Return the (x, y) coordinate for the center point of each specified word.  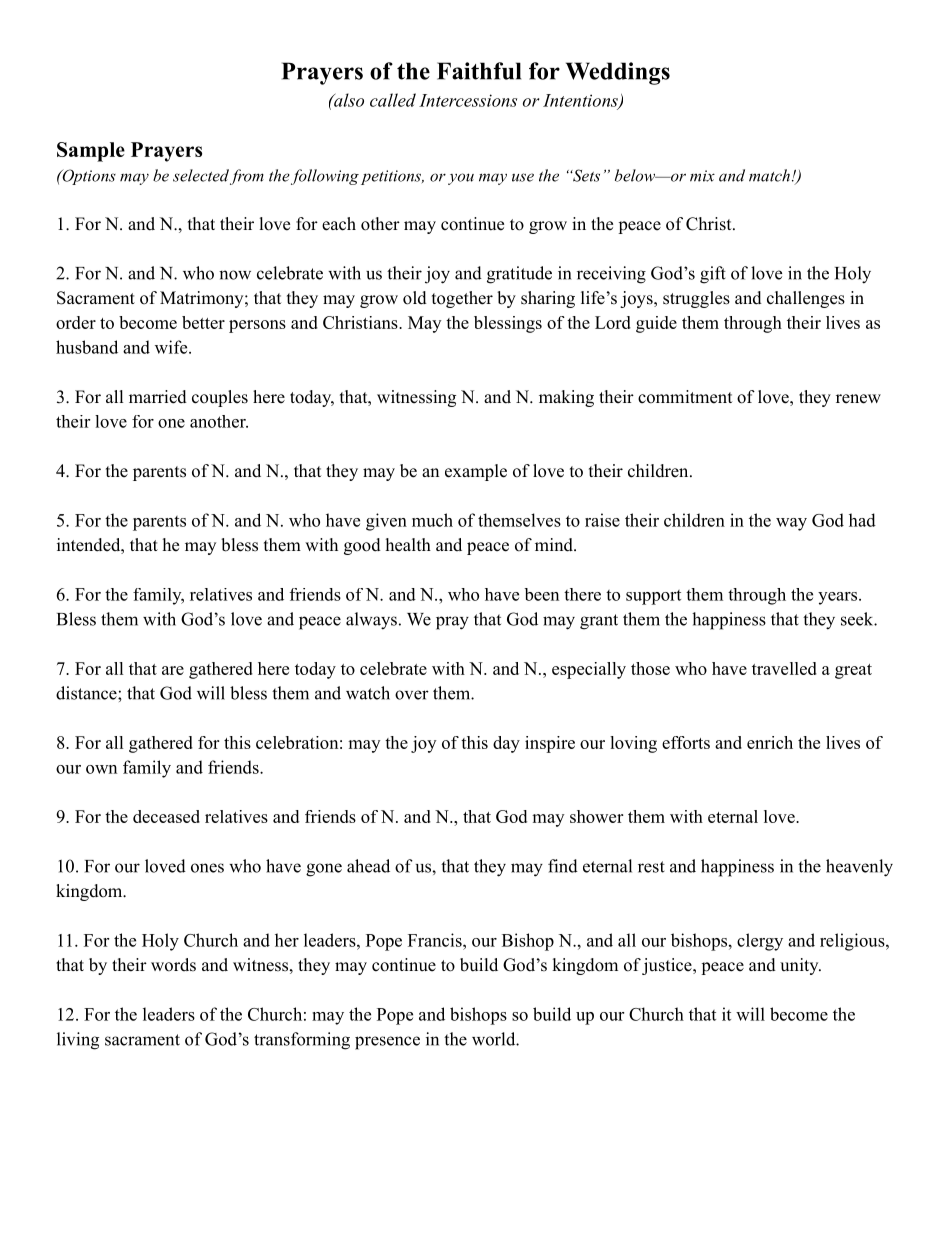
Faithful (479, 71)
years (837, 598)
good (362, 546)
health (408, 545)
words (173, 965)
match (769, 175)
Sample (91, 152)
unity (800, 966)
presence (387, 1043)
